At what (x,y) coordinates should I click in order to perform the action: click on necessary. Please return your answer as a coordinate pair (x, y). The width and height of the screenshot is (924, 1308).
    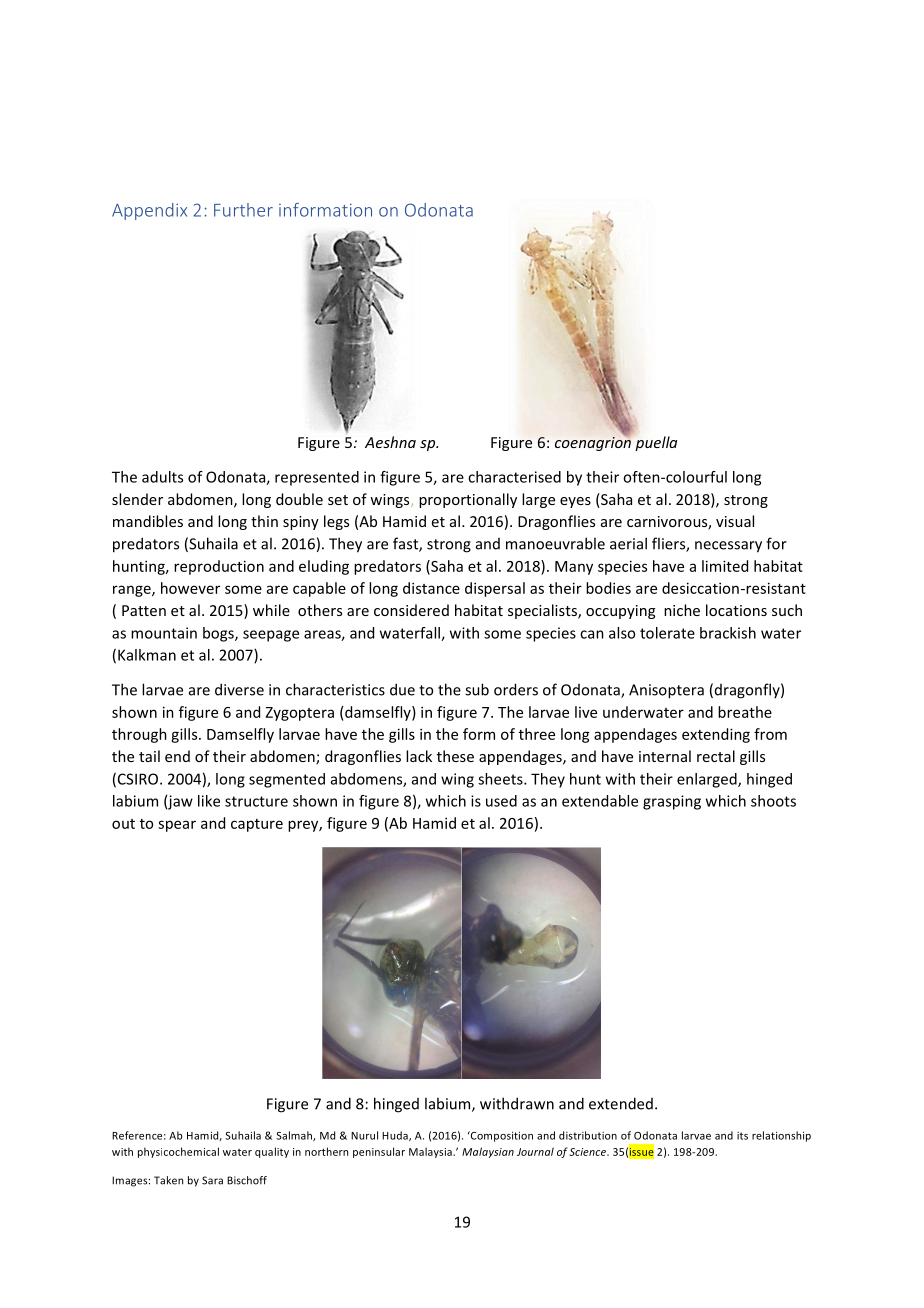
    Looking at the image, I should click on (728, 547).
